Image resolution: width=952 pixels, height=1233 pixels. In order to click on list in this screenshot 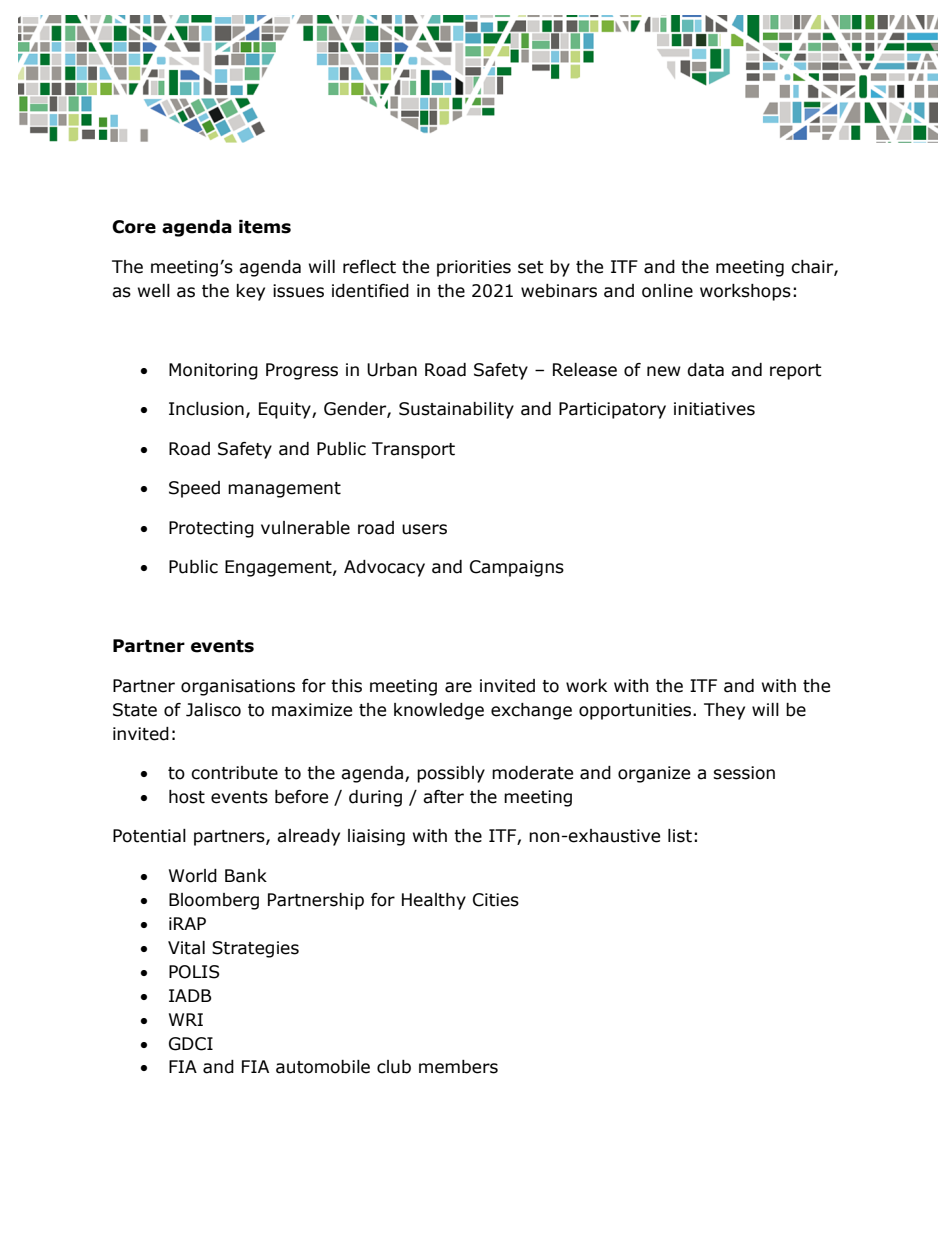, I will do `click(680, 836)`.
